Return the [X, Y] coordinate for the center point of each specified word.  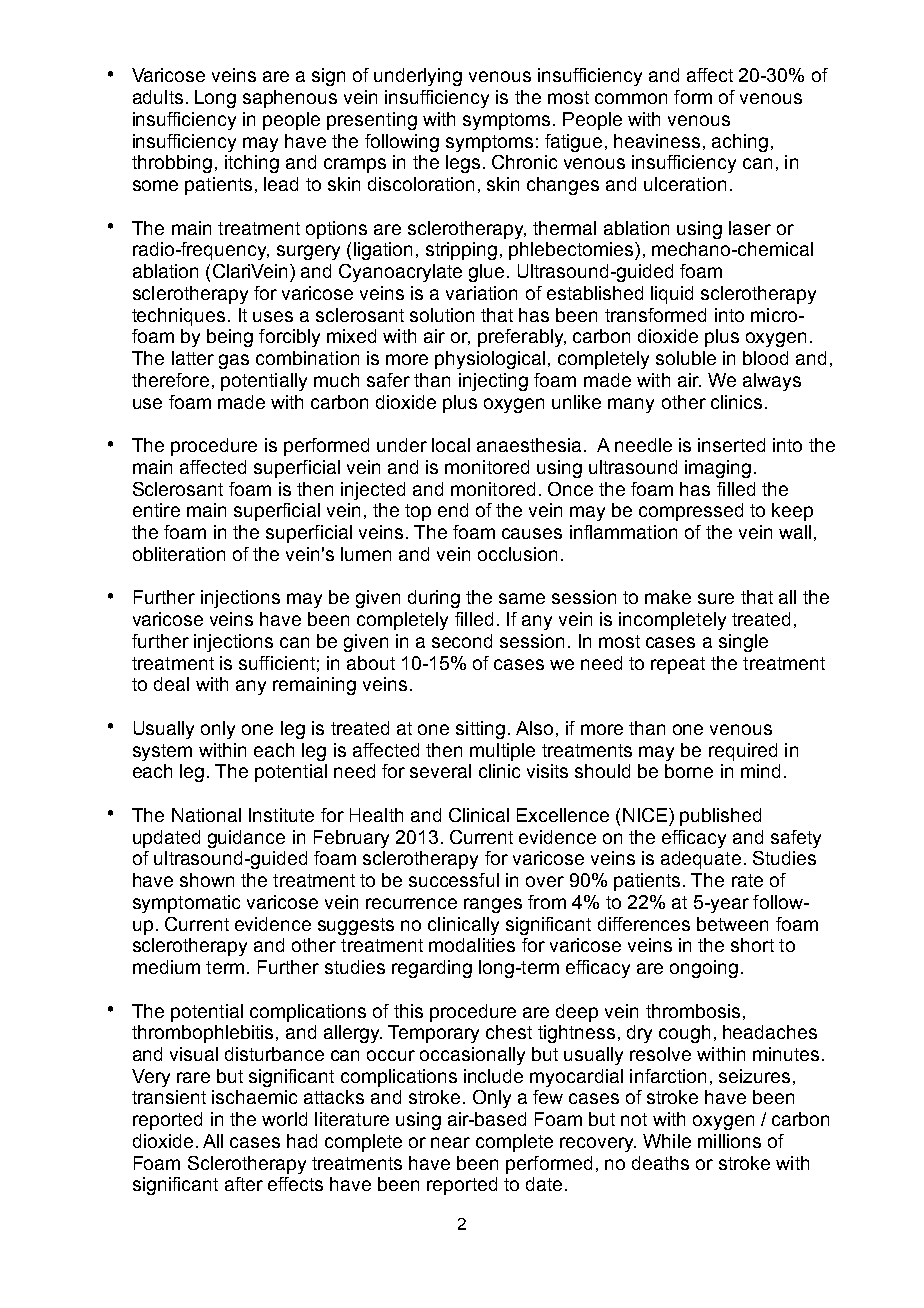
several [440, 771]
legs [463, 164]
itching [252, 164]
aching [740, 143]
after [244, 1184]
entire [156, 510]
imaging [718, 469]
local [451, 445]
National [206, 815]
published [720, 817]
